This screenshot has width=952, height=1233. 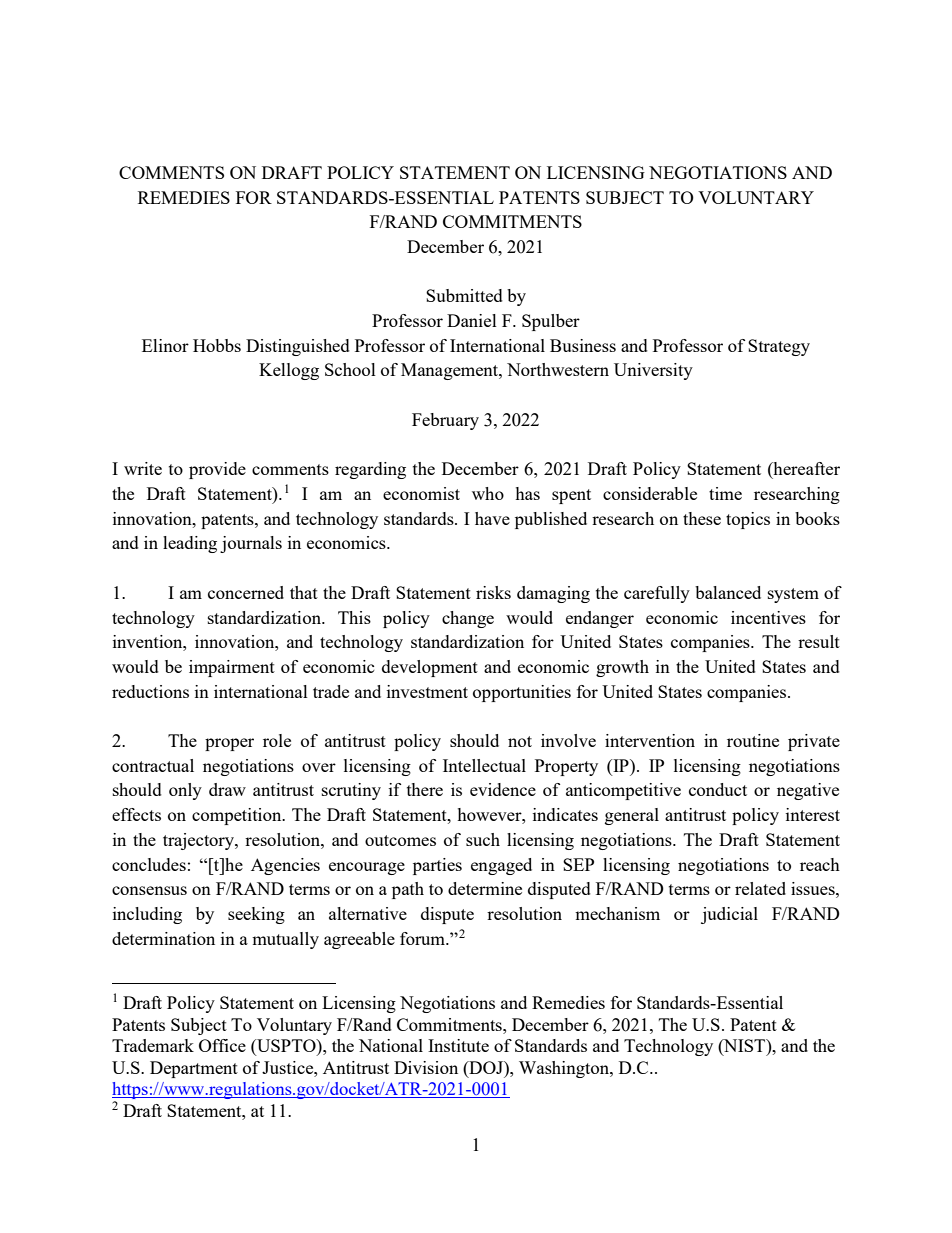 What do you see at coordinates (222, 1045) in the screenshot?
I see `Office` at bounding box center [222, 1045].
